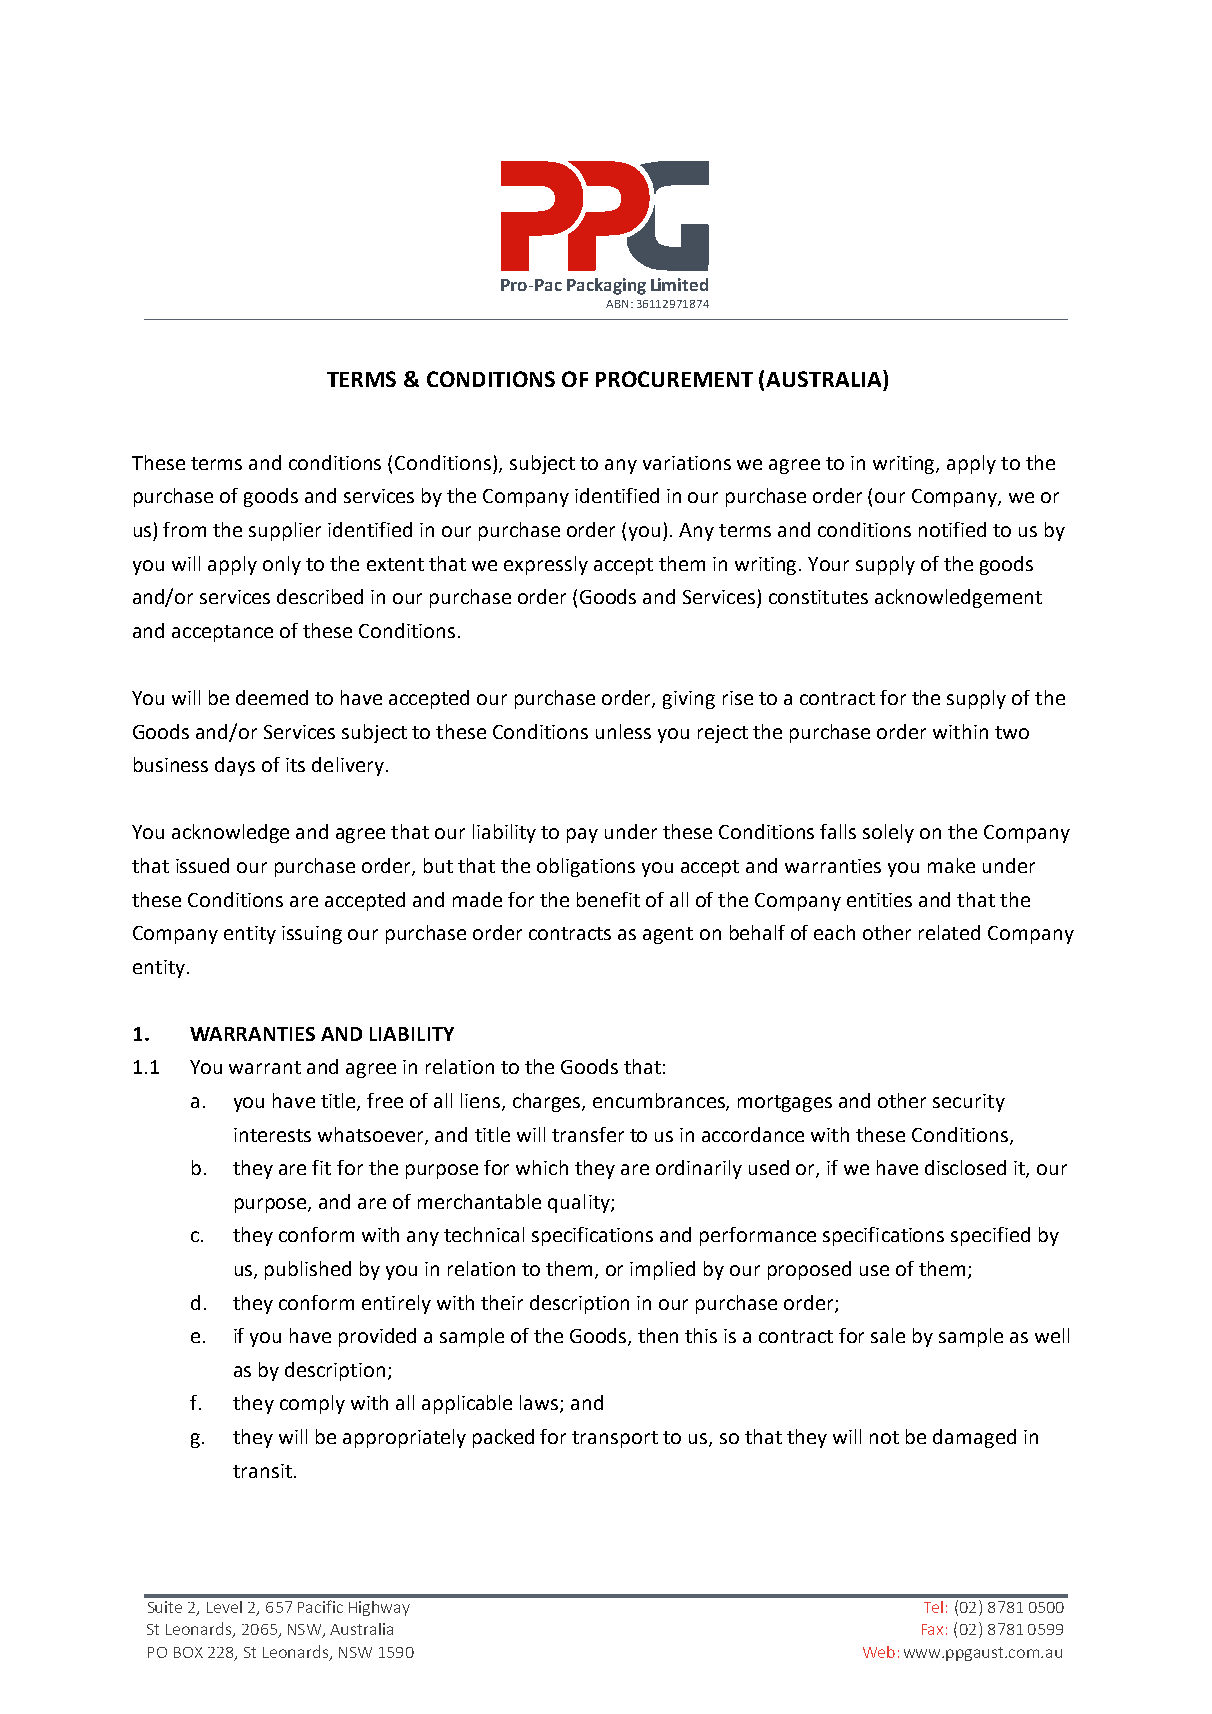 The width and height of the screenshot is (1212, 1714). Describe the element at coordinates (617, 304) in the screenshot. I see `ABN` at that location.
